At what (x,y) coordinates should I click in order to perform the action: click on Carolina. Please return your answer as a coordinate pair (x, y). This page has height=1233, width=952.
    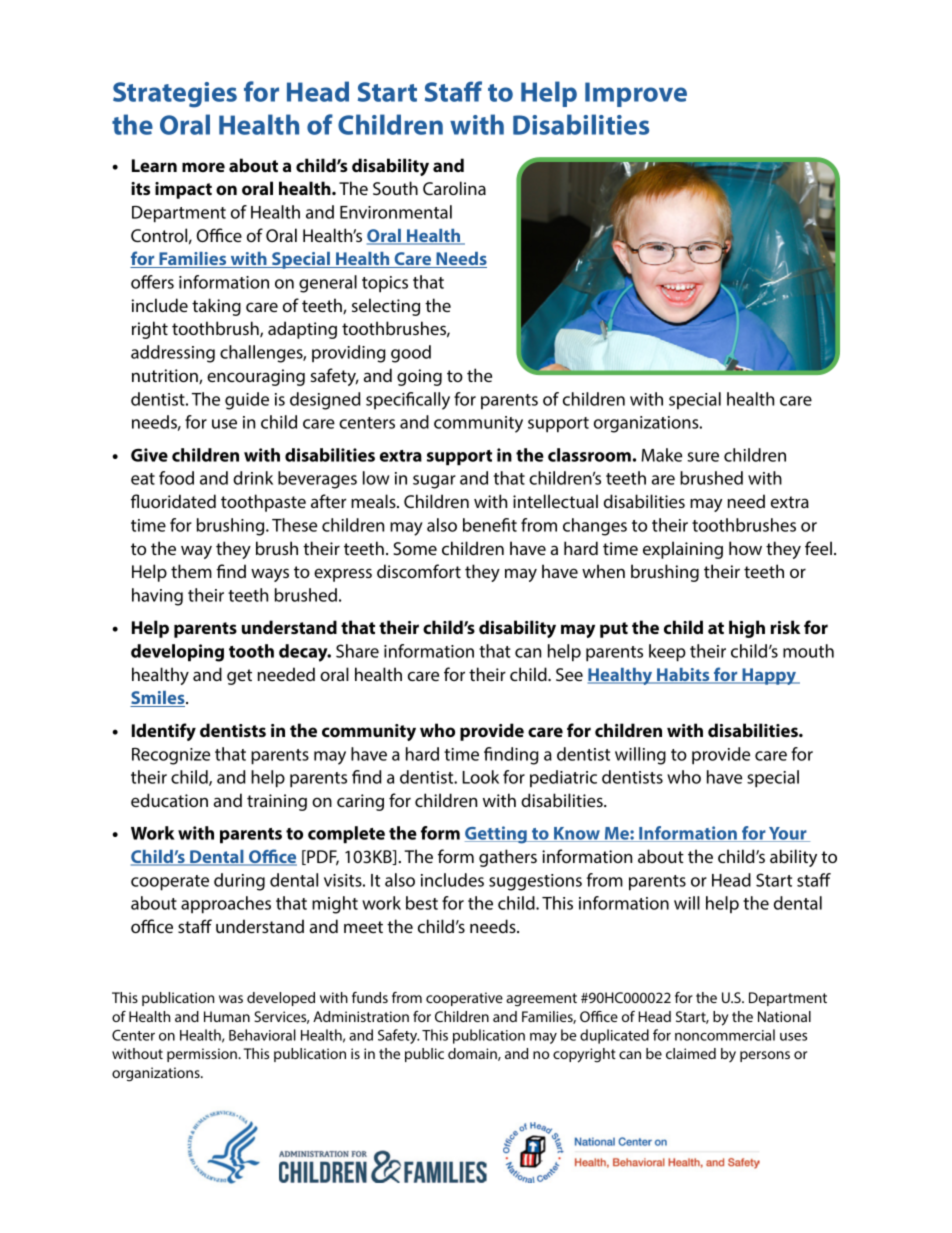
    Looking at the image, I should click on (454, 188).
